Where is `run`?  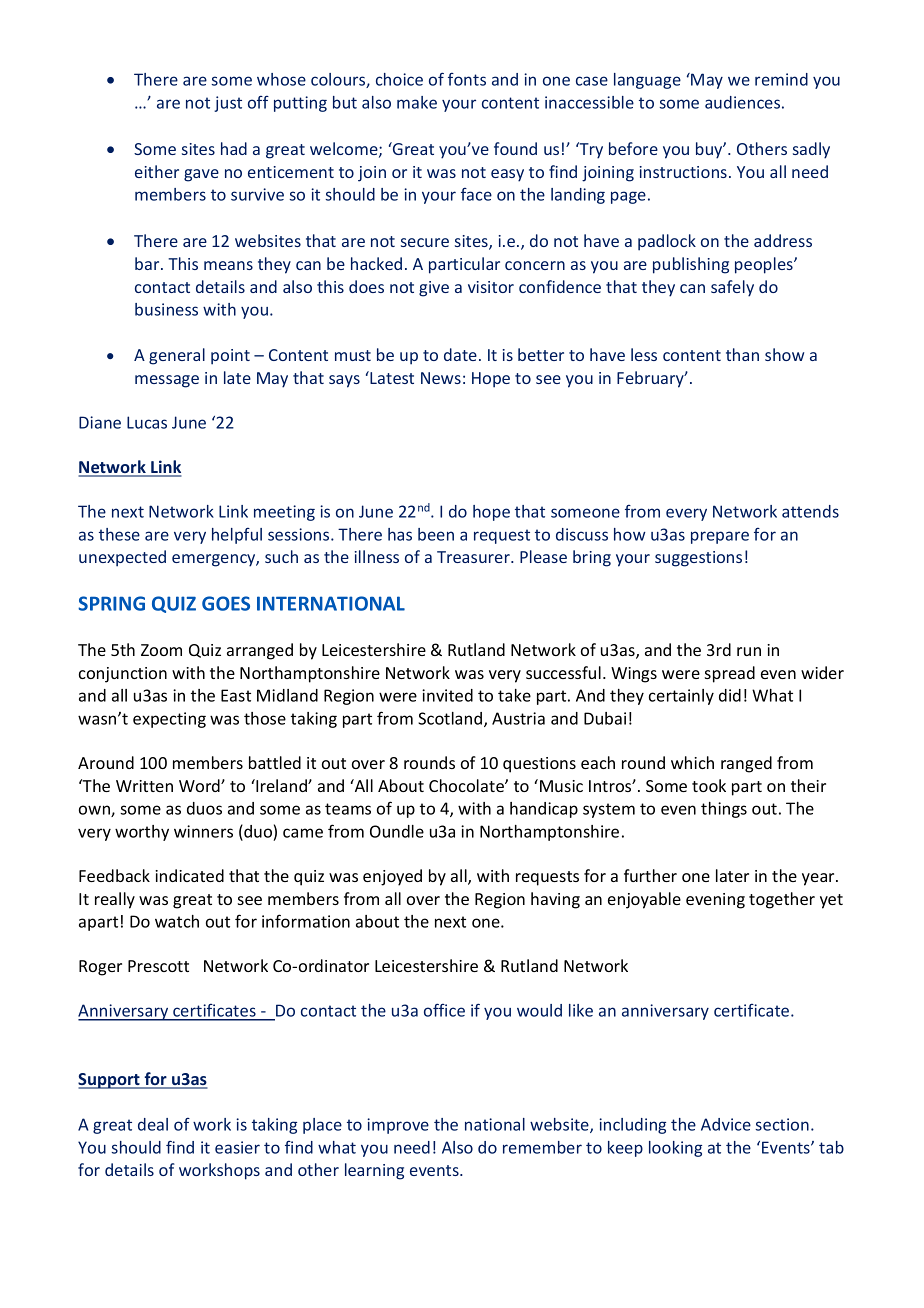
run is located at coordinates (749, 651).
